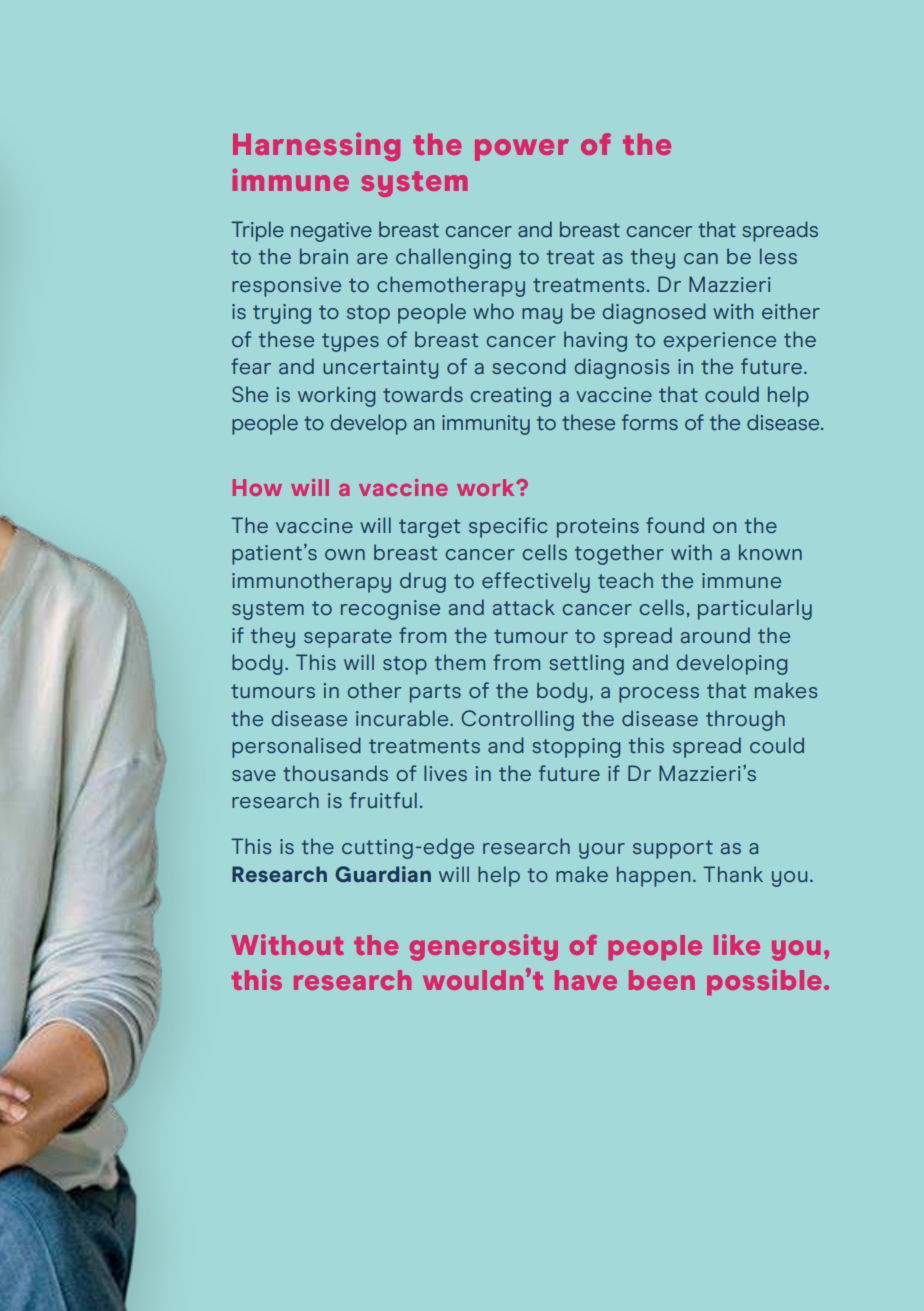 The height and width of the document is (1311, 924). Describe the element at coordinates (778, 256) in the document. I see `less` at that location.
